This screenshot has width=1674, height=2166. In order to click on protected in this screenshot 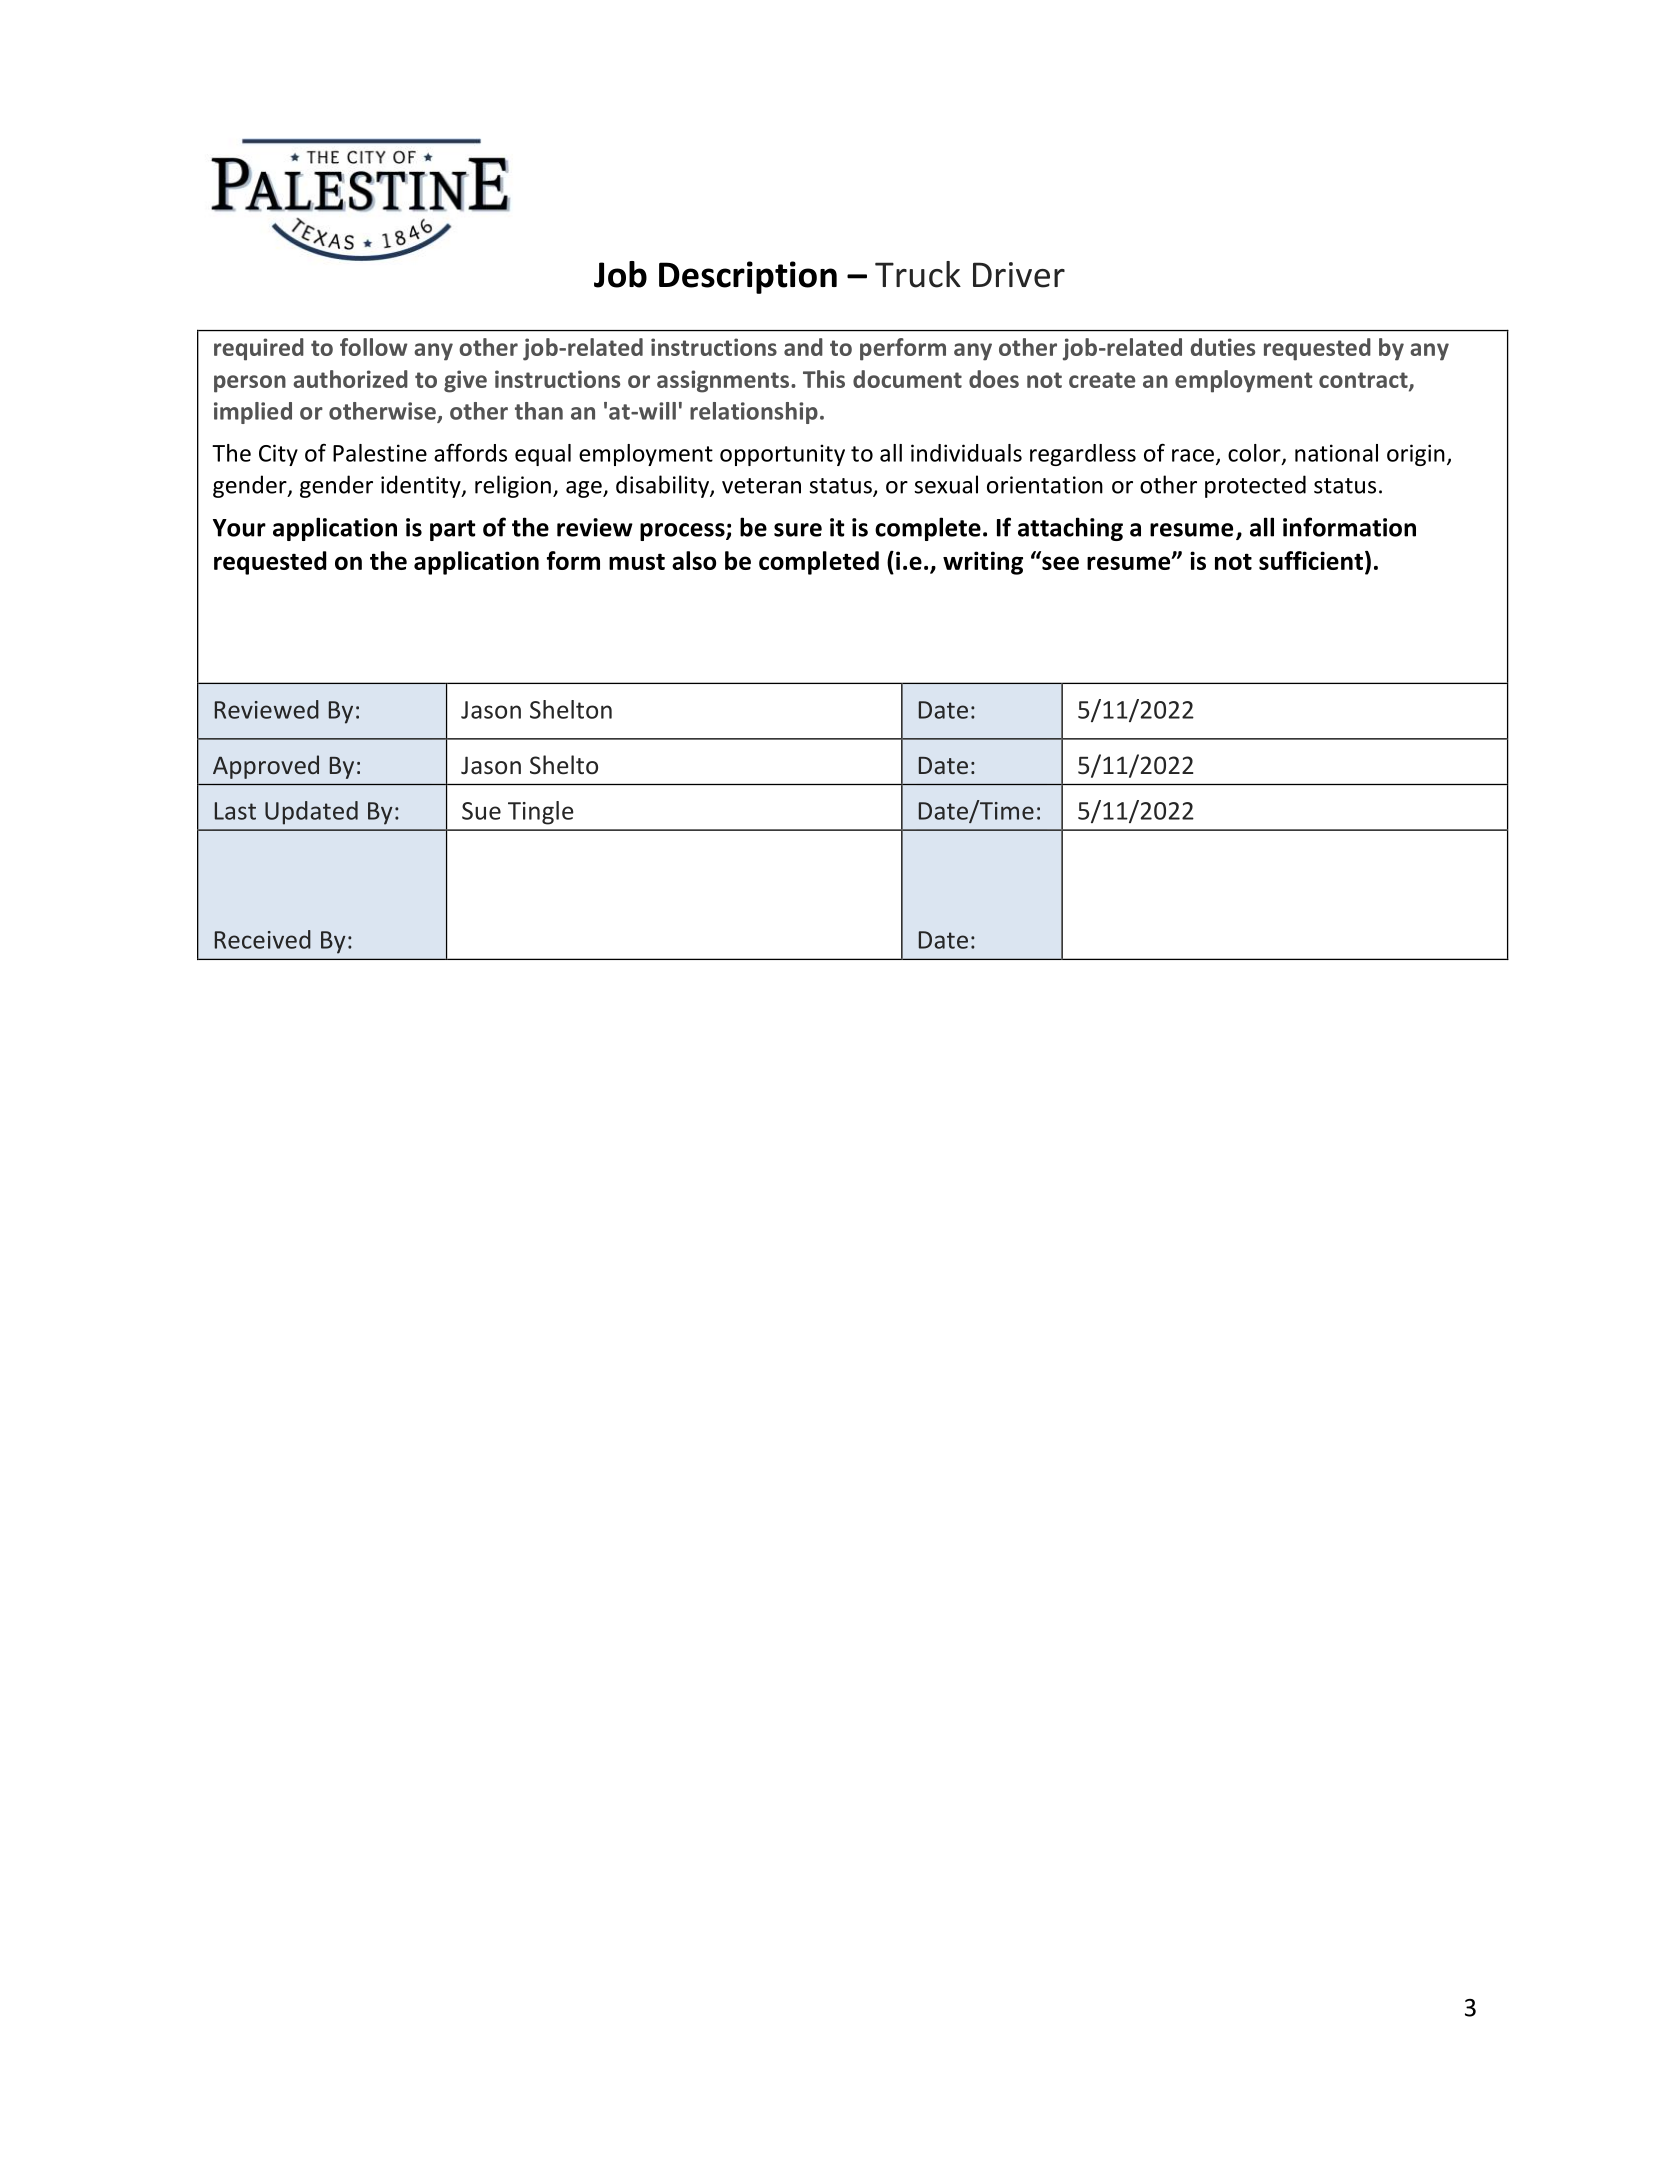, I will do `click(1255, 486)`.
